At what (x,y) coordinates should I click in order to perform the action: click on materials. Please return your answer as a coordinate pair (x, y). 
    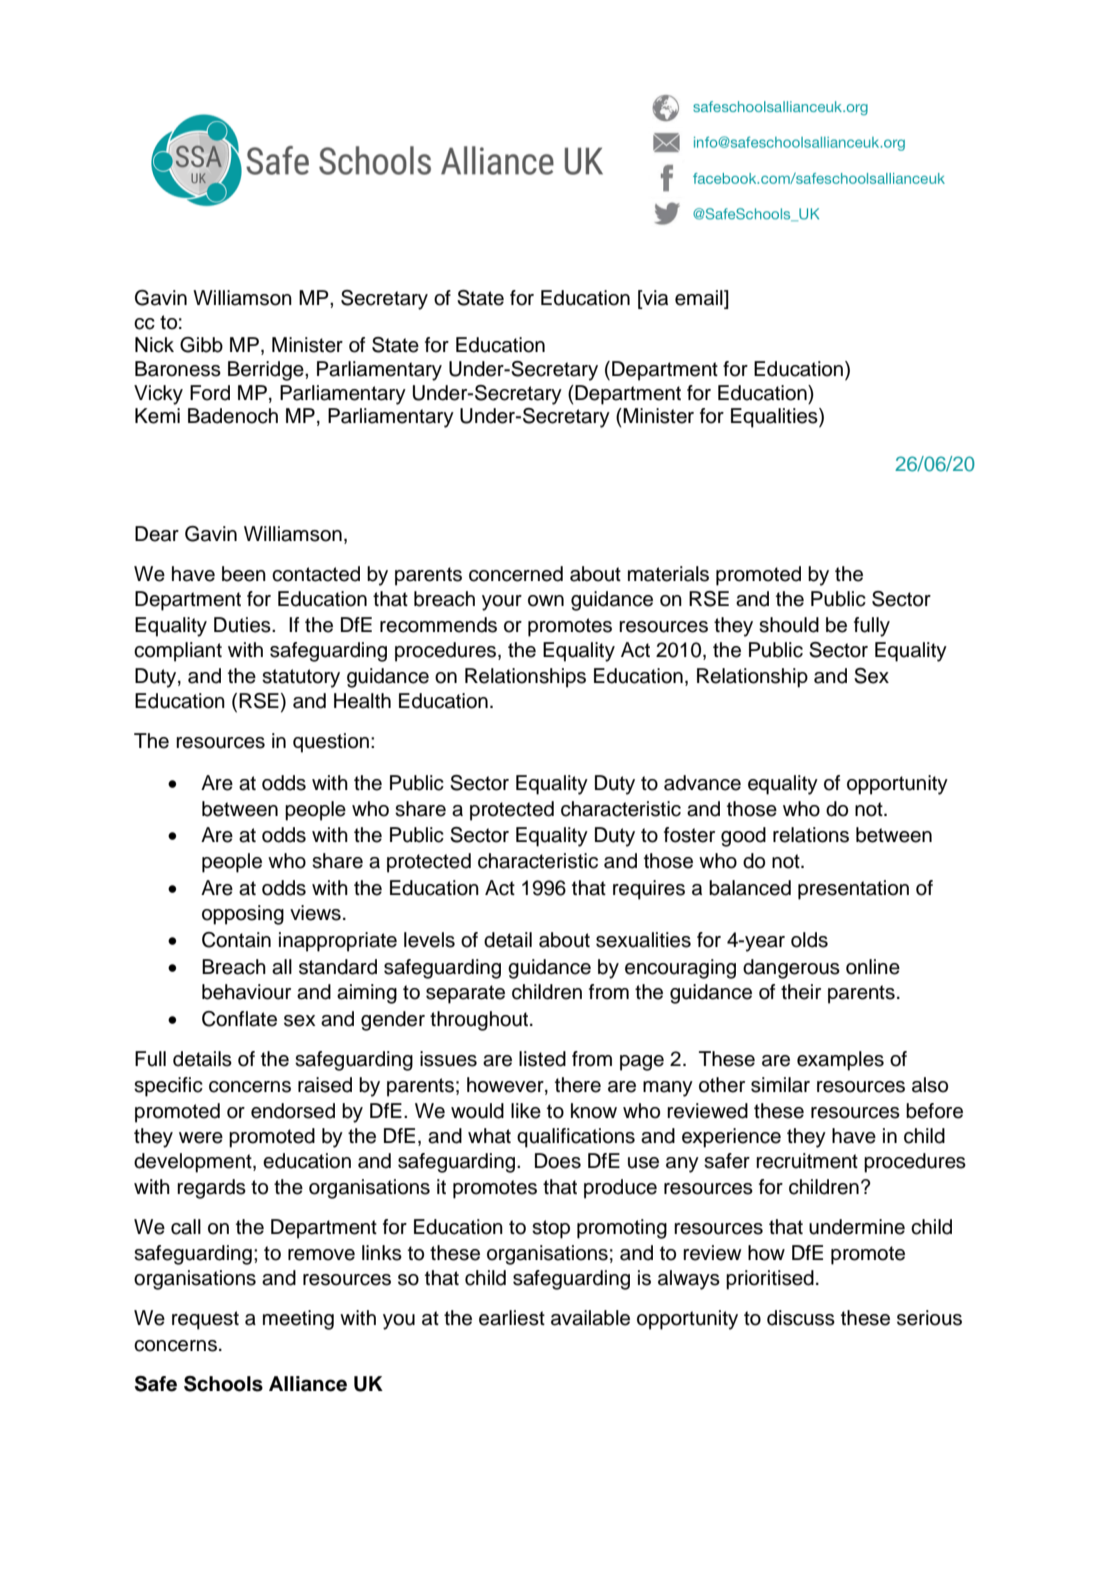
    Looking at the image, I should click on (668, 574).
